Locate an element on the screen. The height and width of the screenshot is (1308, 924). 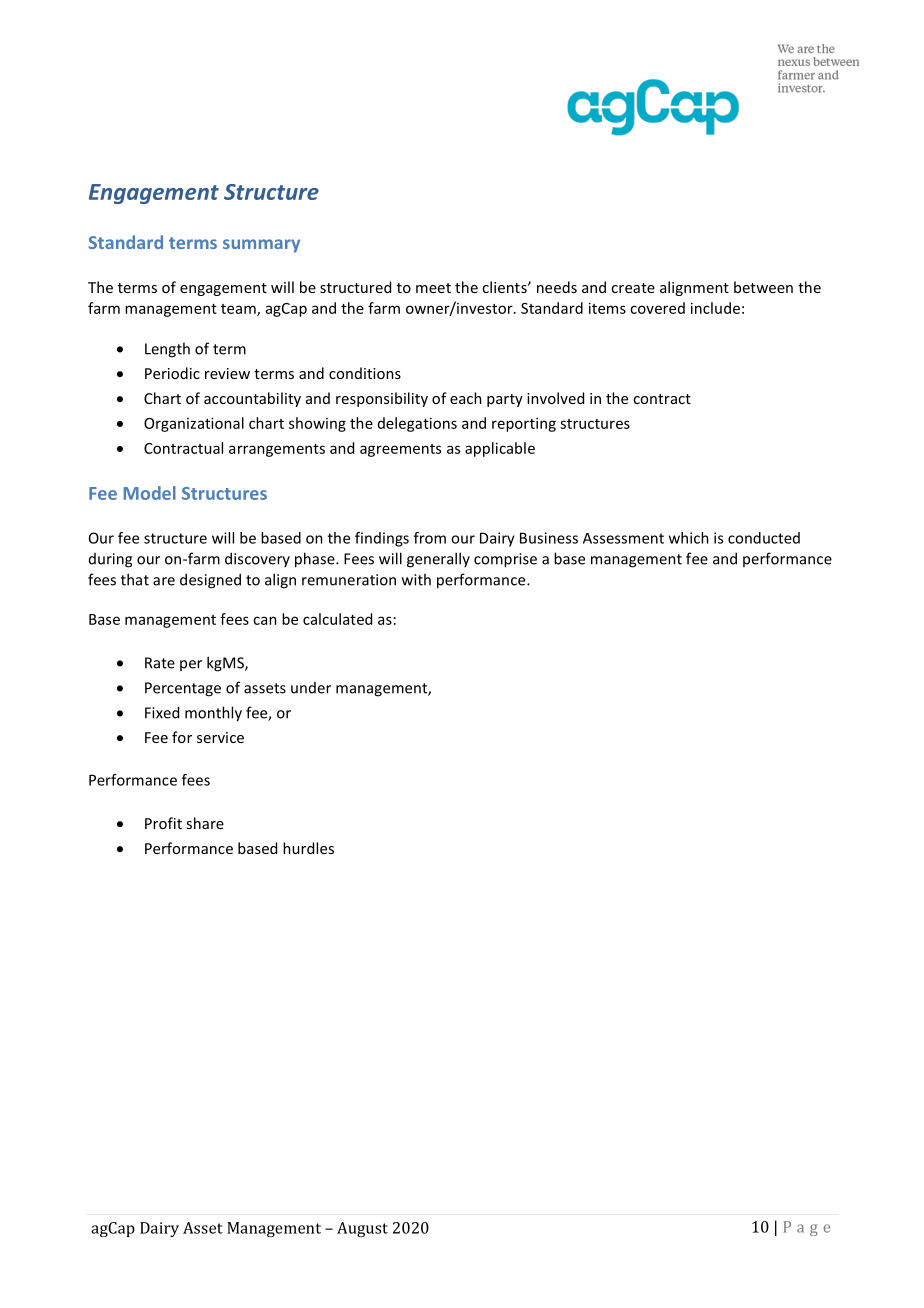
hurdles is located at coordinates (308, 848).
